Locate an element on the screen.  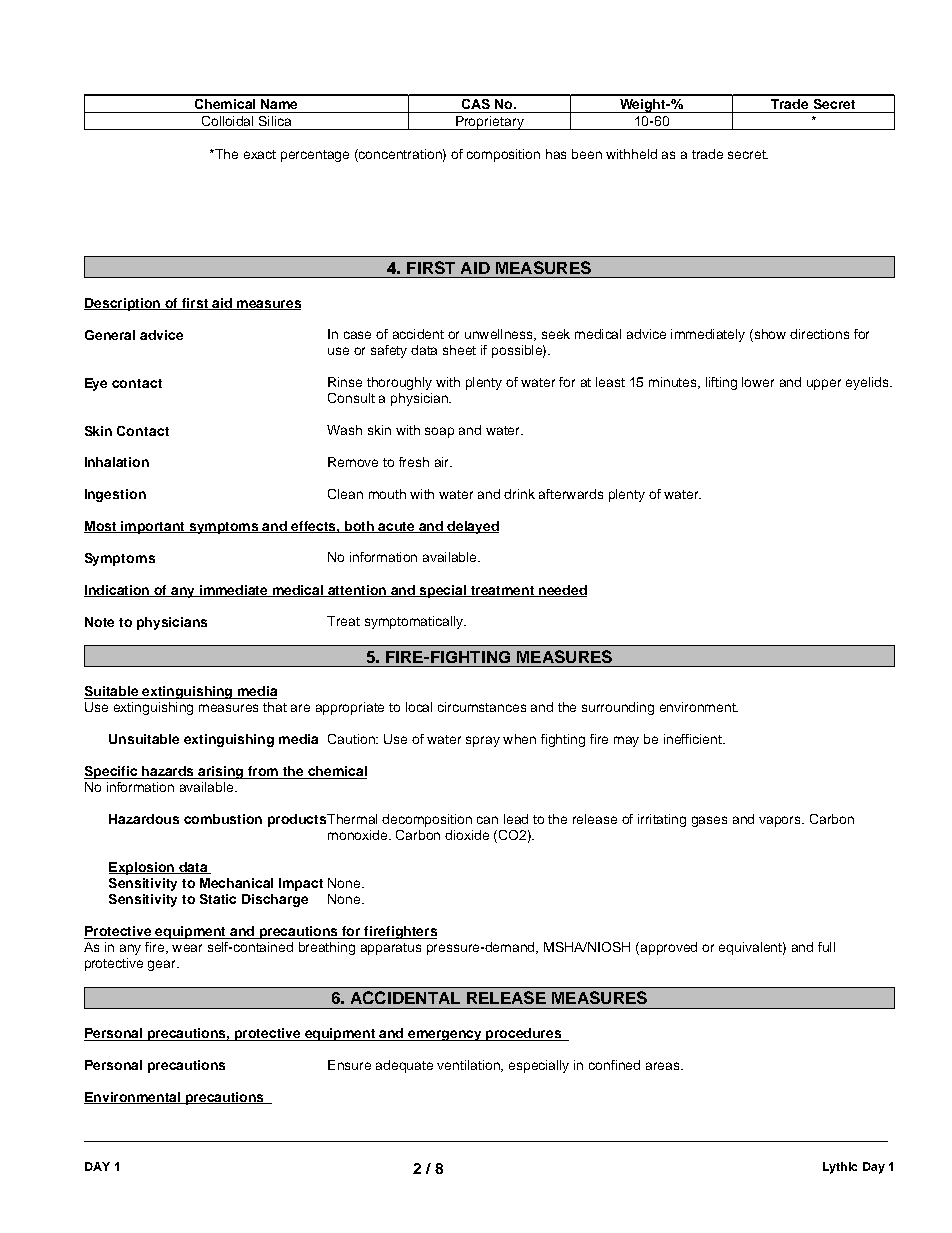
air is located at coordinates (443, 462).
